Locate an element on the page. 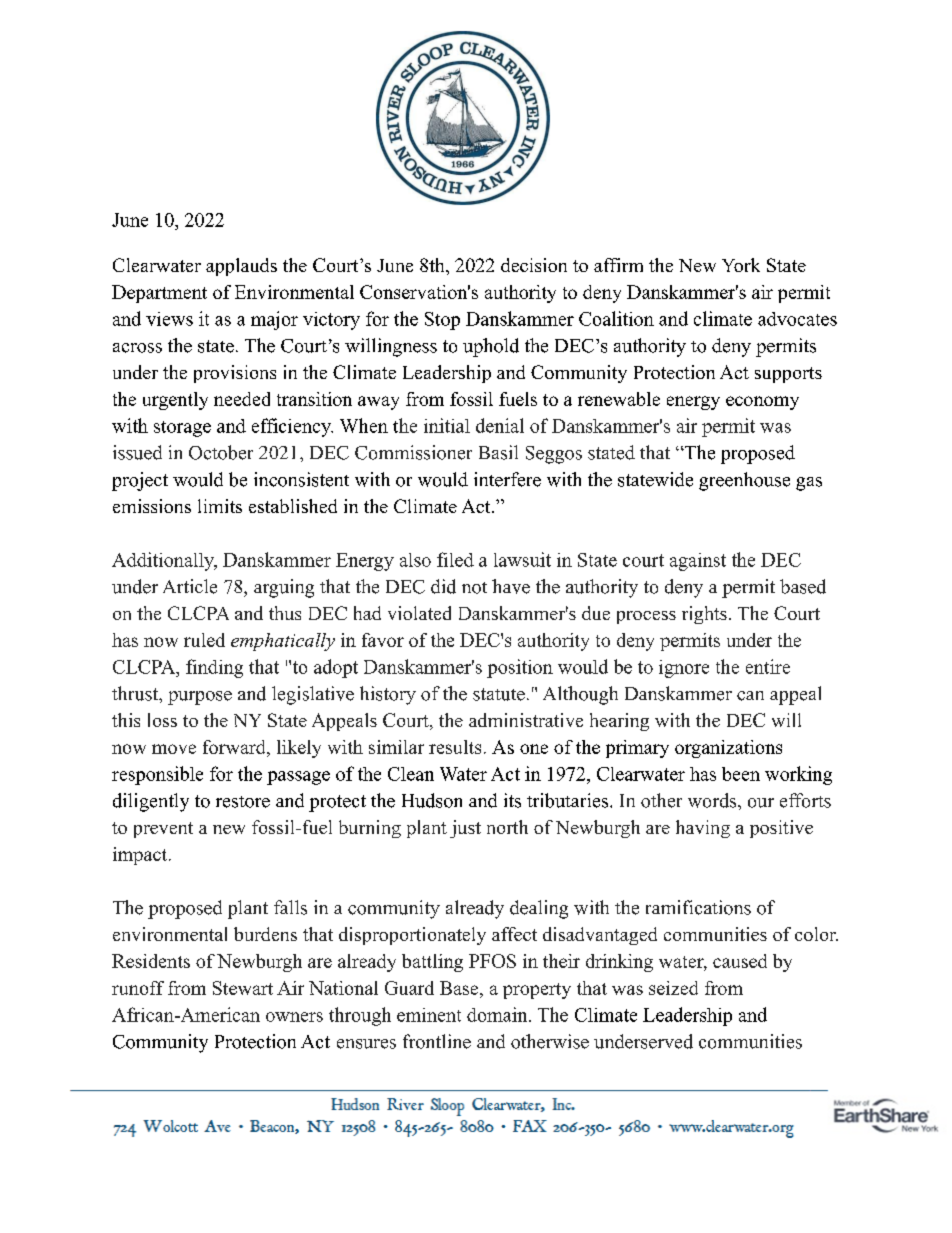  York is located at coordinates (741, 265).
